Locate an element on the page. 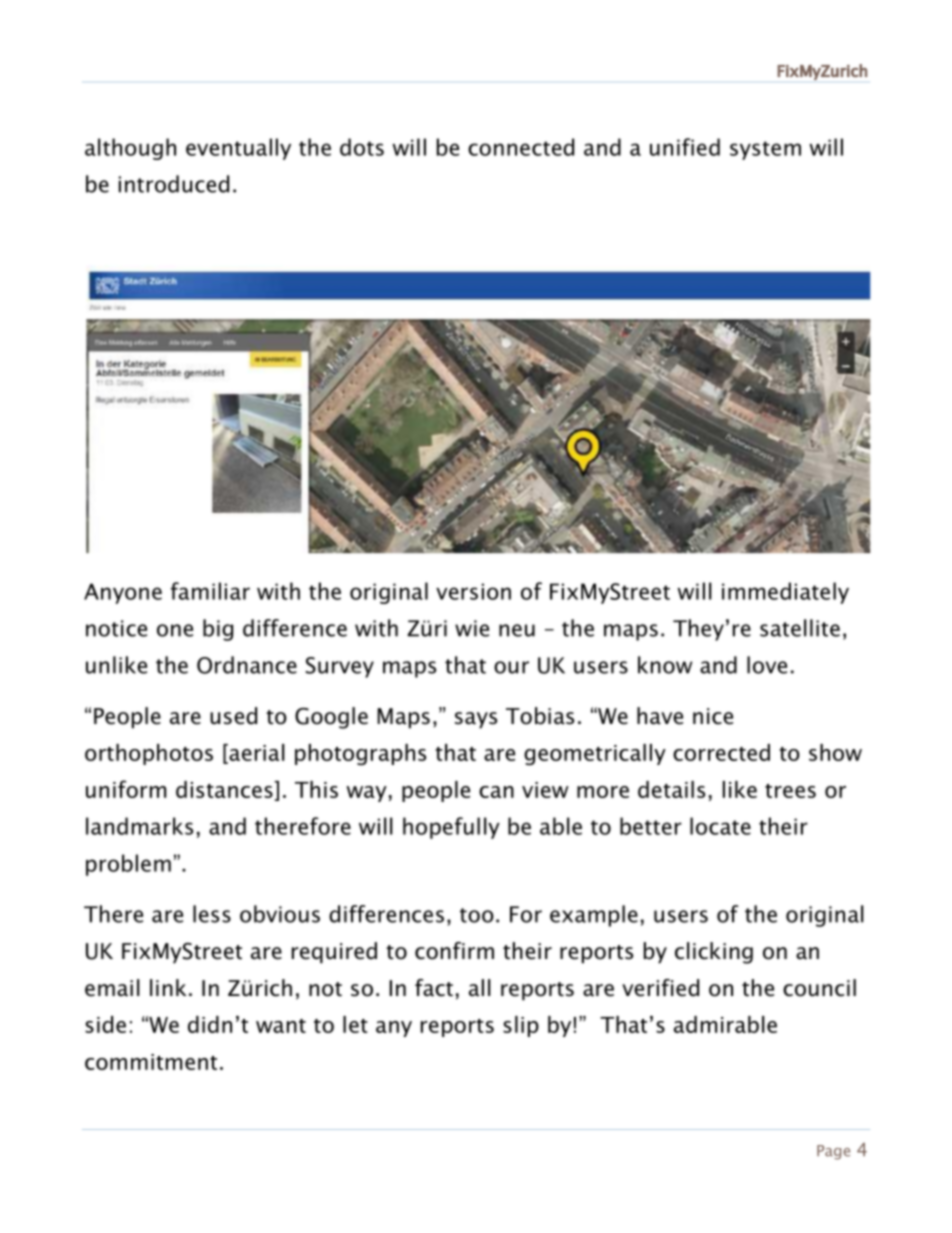 This page has width=952, height=1233. immediately is located at coordinates (785, 593).
